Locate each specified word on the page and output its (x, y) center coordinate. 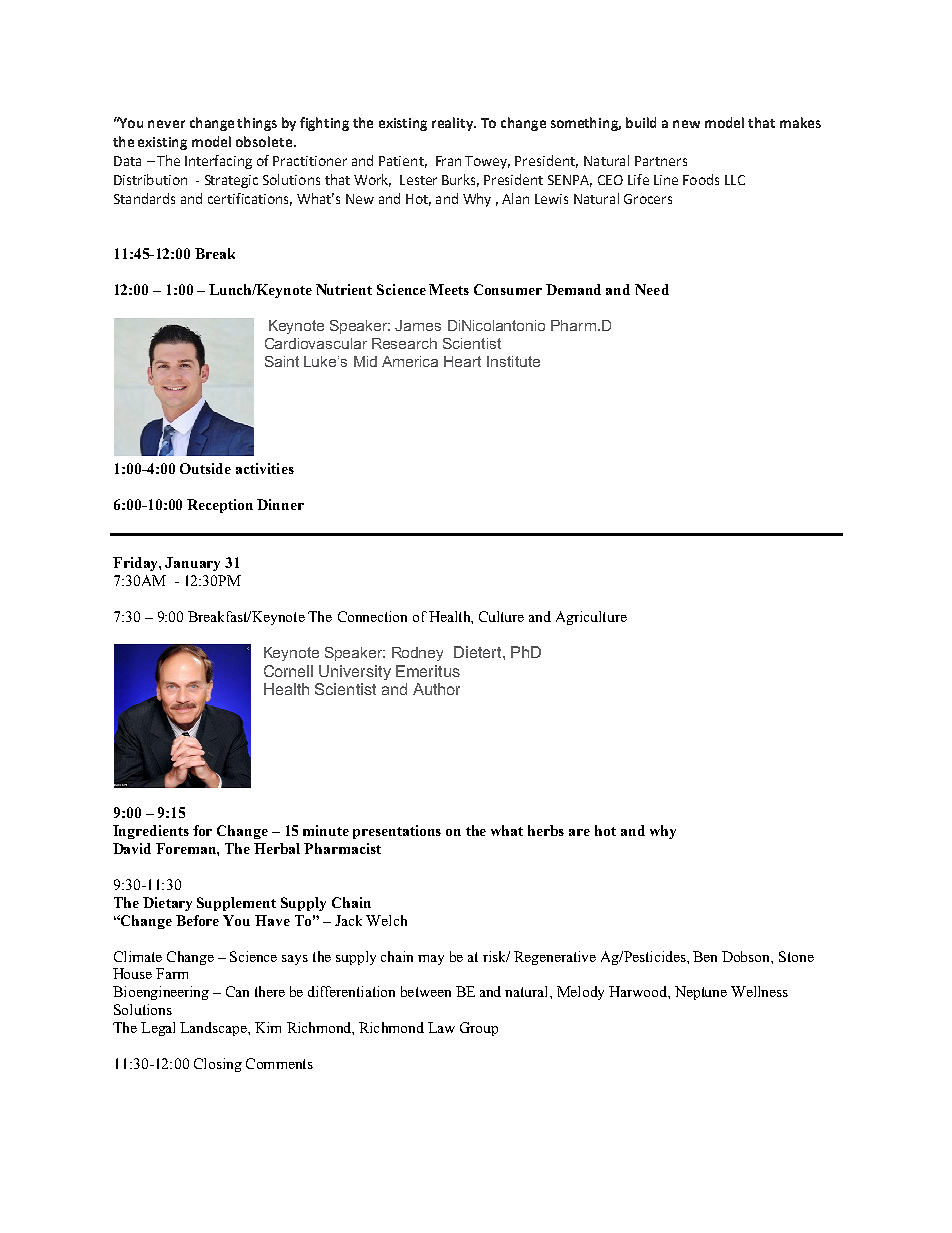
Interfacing (218, 162)
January (192, 564)
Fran (448, 161)
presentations (397, 832)
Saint (282, 361)
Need (652, 289)
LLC (735, 180)
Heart (462, 361)
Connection (372, 616)
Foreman (187, 849)
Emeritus (428, 671)
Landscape (214, 1029)
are (579, 832)
